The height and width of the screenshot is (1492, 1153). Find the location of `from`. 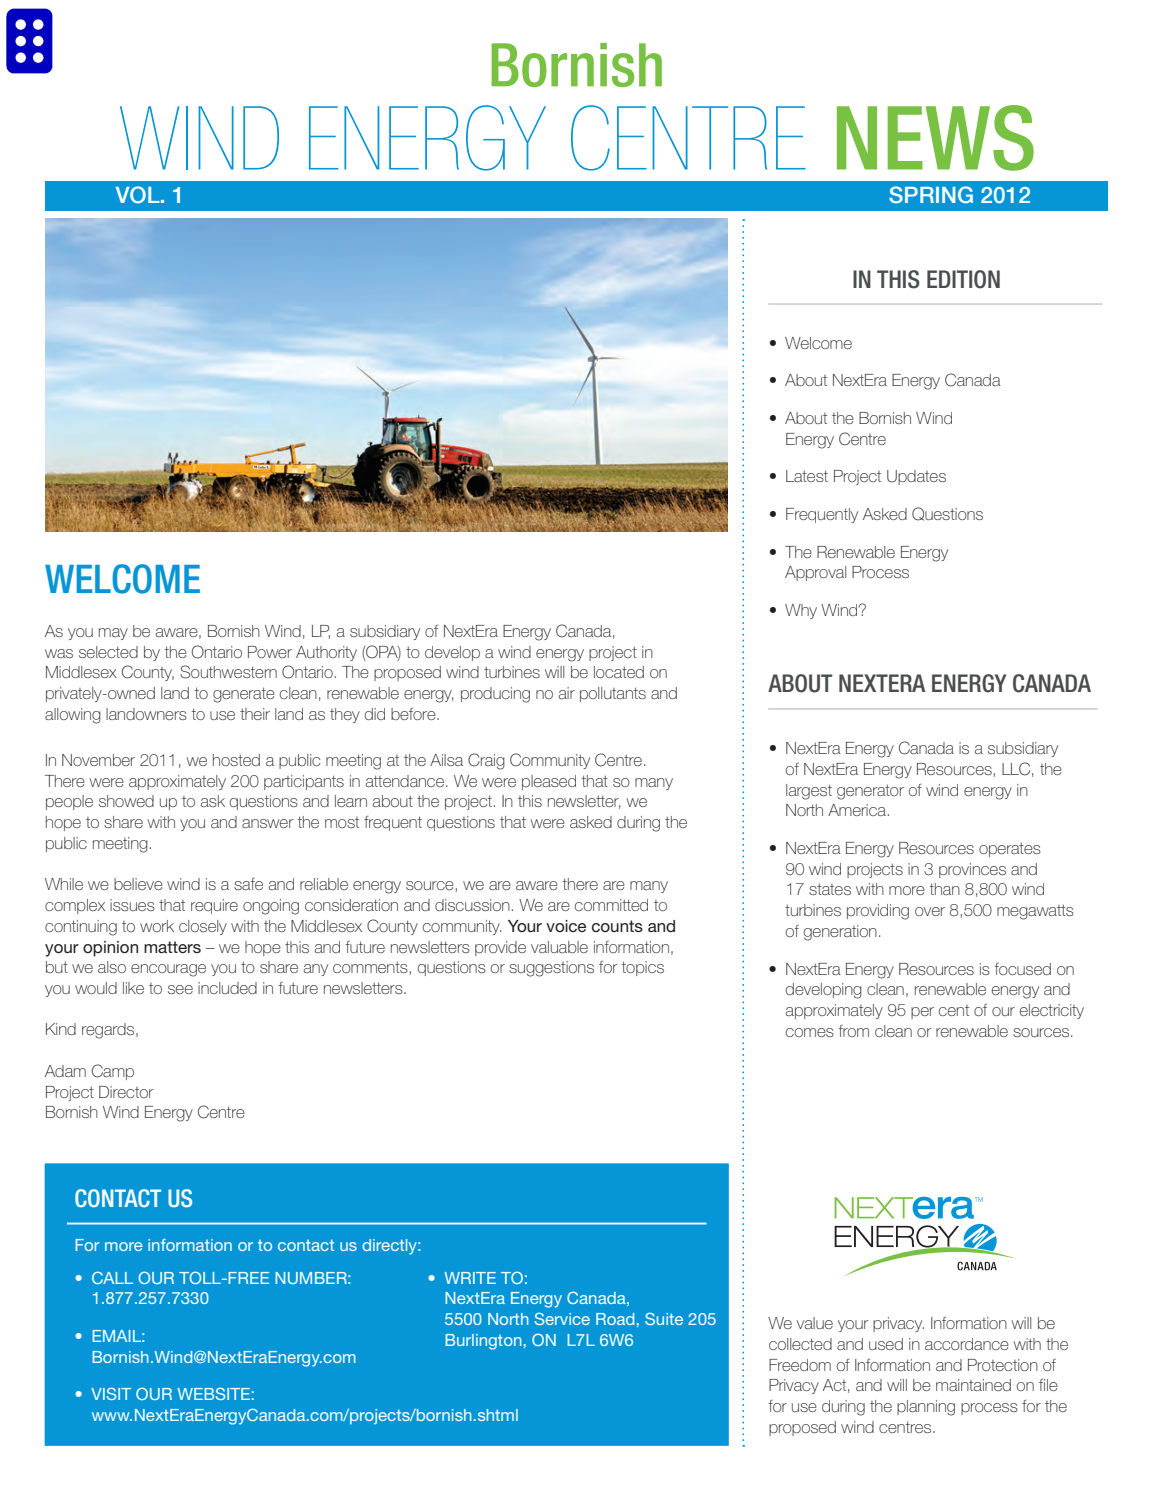

from is located at coordinates (853, 1031).
